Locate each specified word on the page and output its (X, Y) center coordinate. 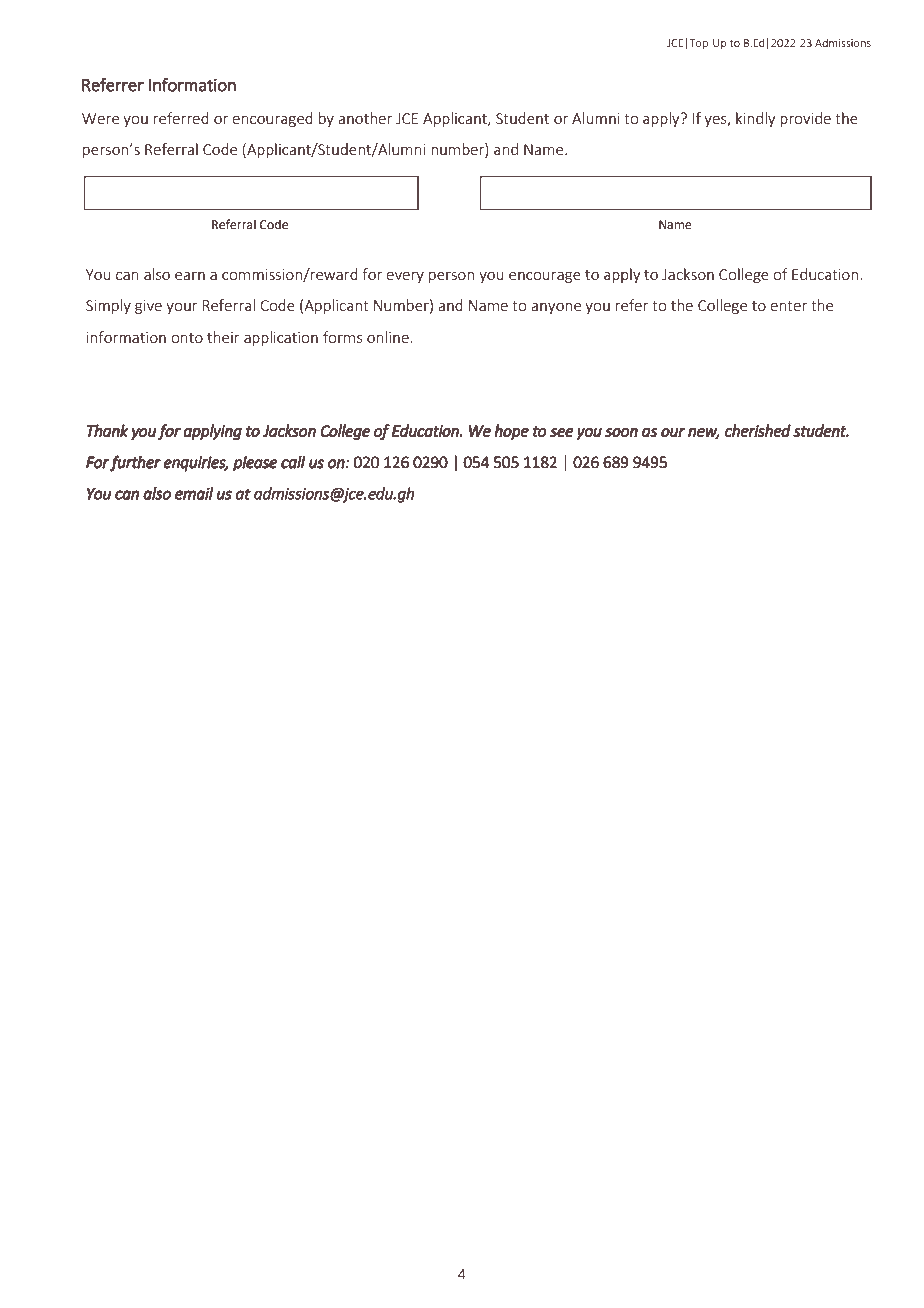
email (194, 493)
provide (805, 119)
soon (621, 432)
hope (511, 432)
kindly (756, 119)
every (405, 277)
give (148, 307)
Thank (107, 430)
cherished (758, 430)
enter (788, 306)
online (389, 337)
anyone (556, 308)
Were (100, 118)
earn (190, 276)
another (365, 118)
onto (187, 338)
